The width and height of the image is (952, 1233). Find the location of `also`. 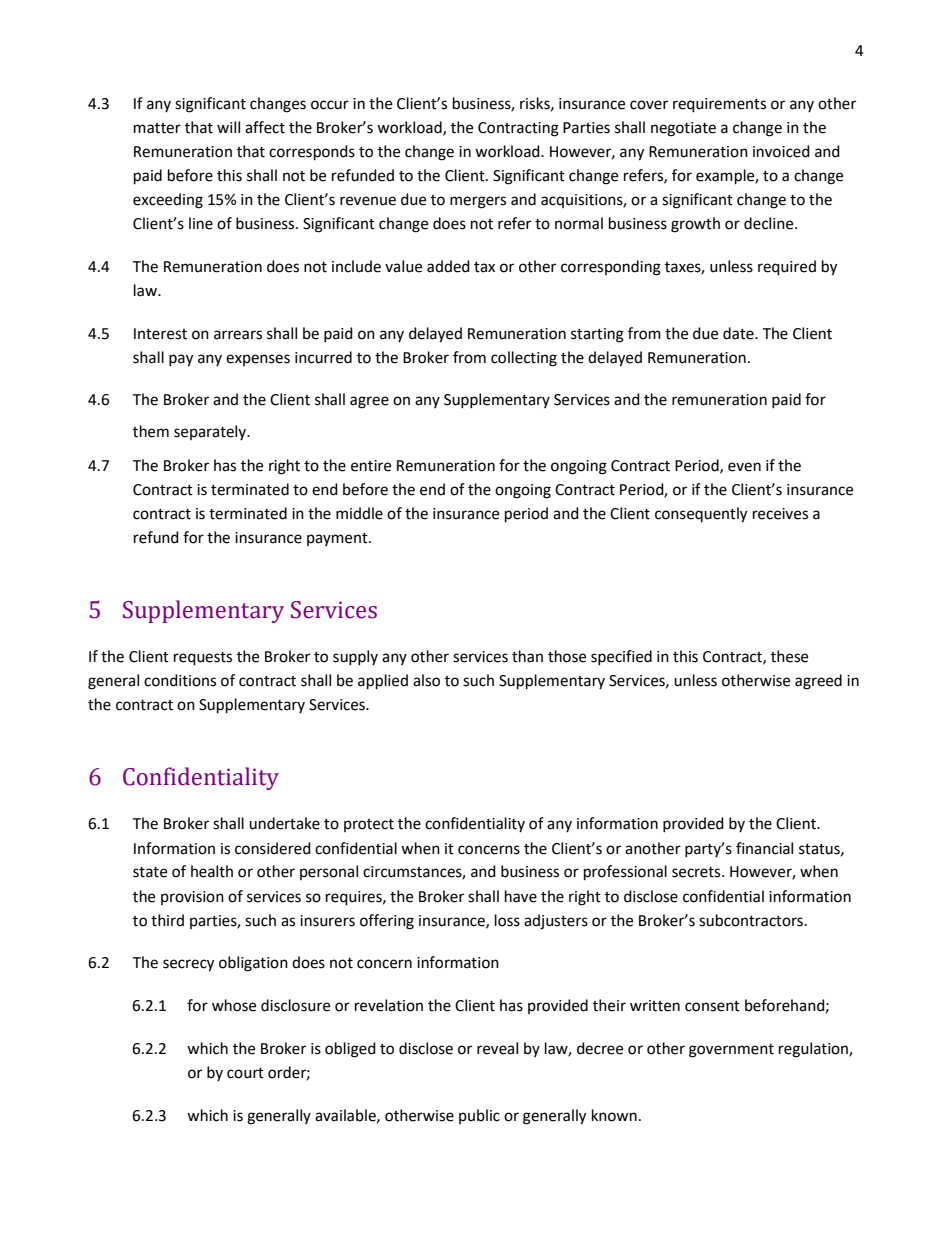

also is located at coordinates (426, 680).
